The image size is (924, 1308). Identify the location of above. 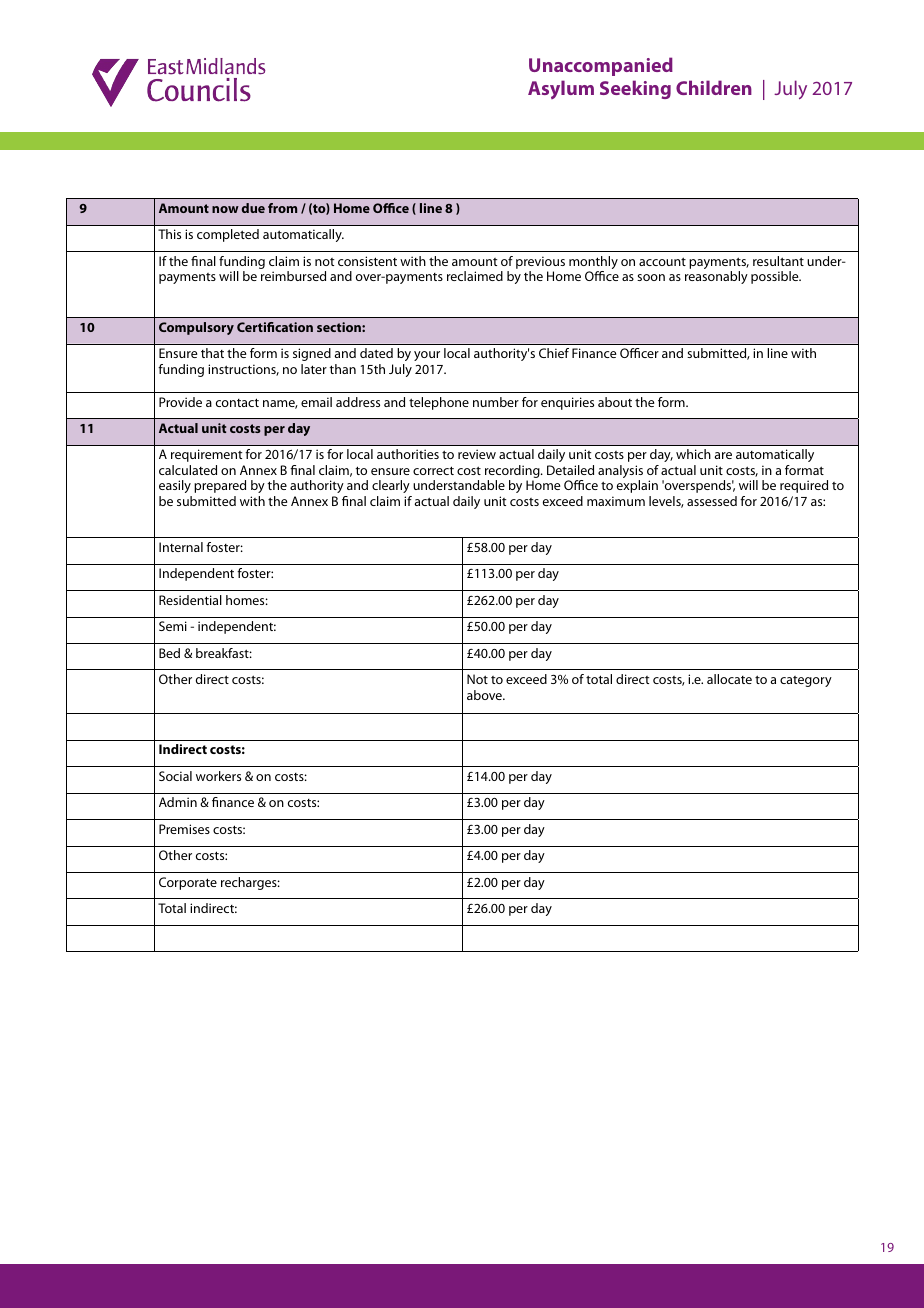
(485, 695).
